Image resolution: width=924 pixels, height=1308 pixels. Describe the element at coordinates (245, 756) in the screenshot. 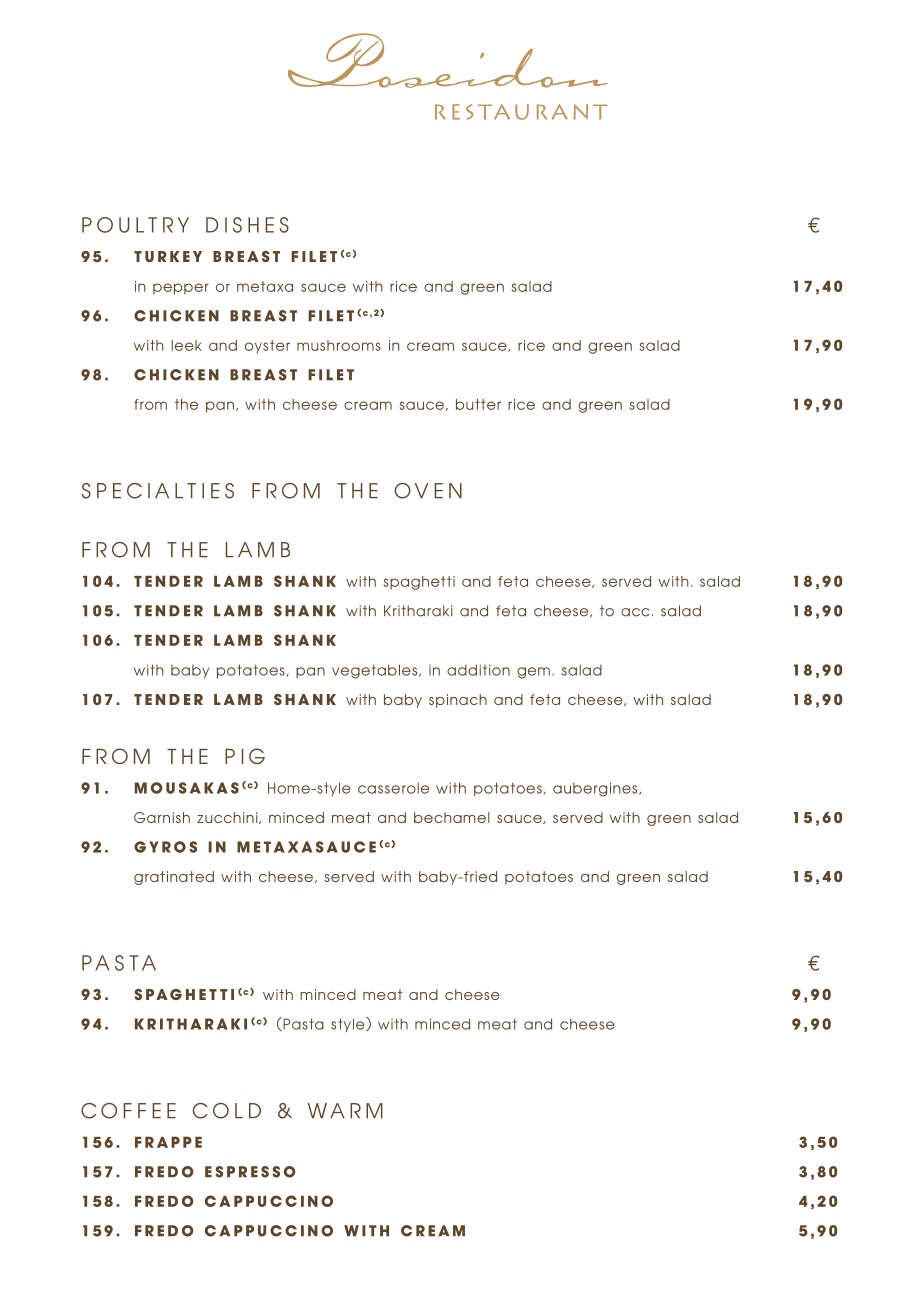

I see `PIG` at that location.
